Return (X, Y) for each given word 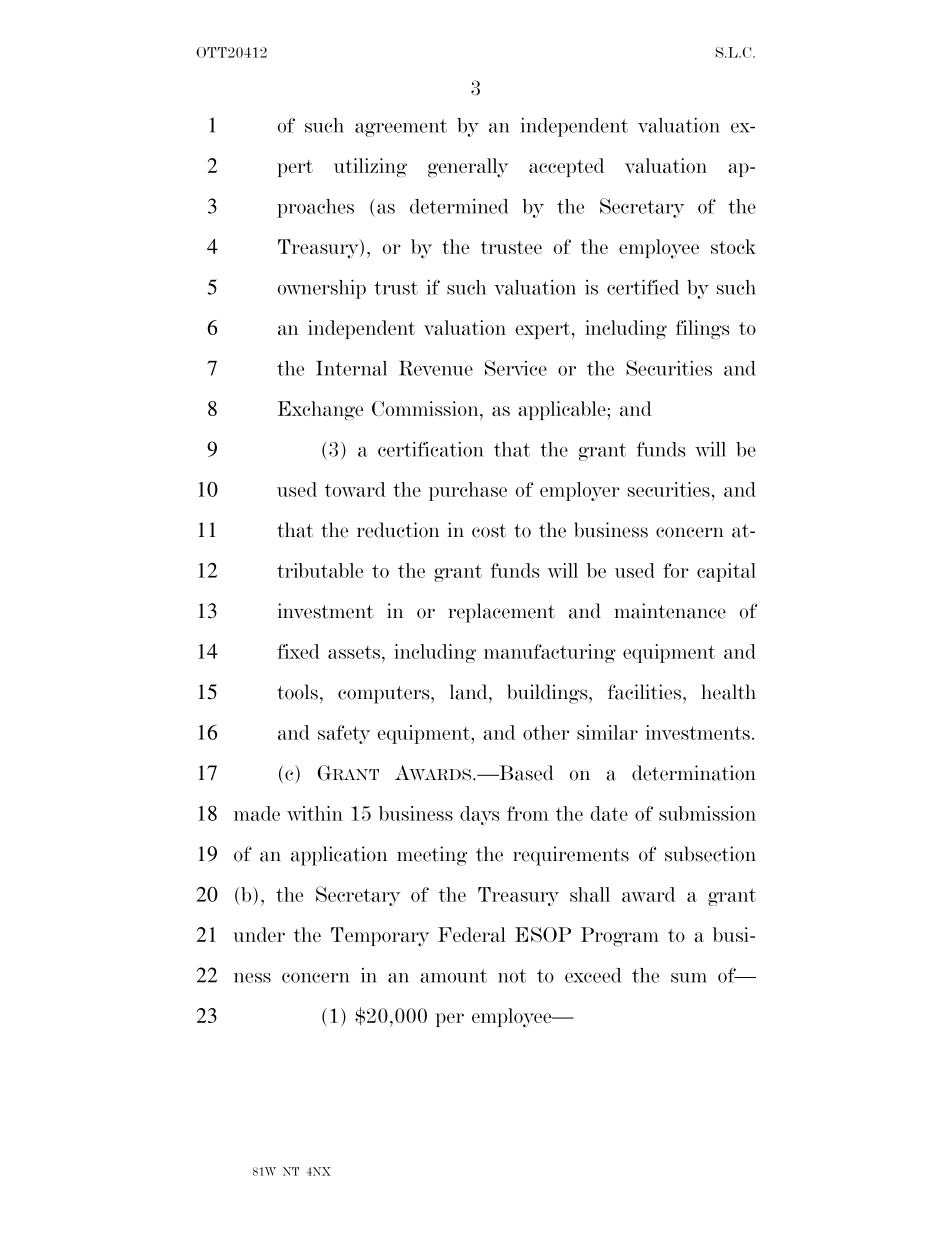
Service (516, 368)
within (315, 813)
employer (580, 491)
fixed (298, 651)
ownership (322, 289)
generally (468, 168)
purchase (468, 491)
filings (703, 330)
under (259, 934)
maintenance (670, 611)
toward (355, 489)
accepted (566, 167)
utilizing (370, 168)
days (480, 815)
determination (694, 773)
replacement (501, 613)
